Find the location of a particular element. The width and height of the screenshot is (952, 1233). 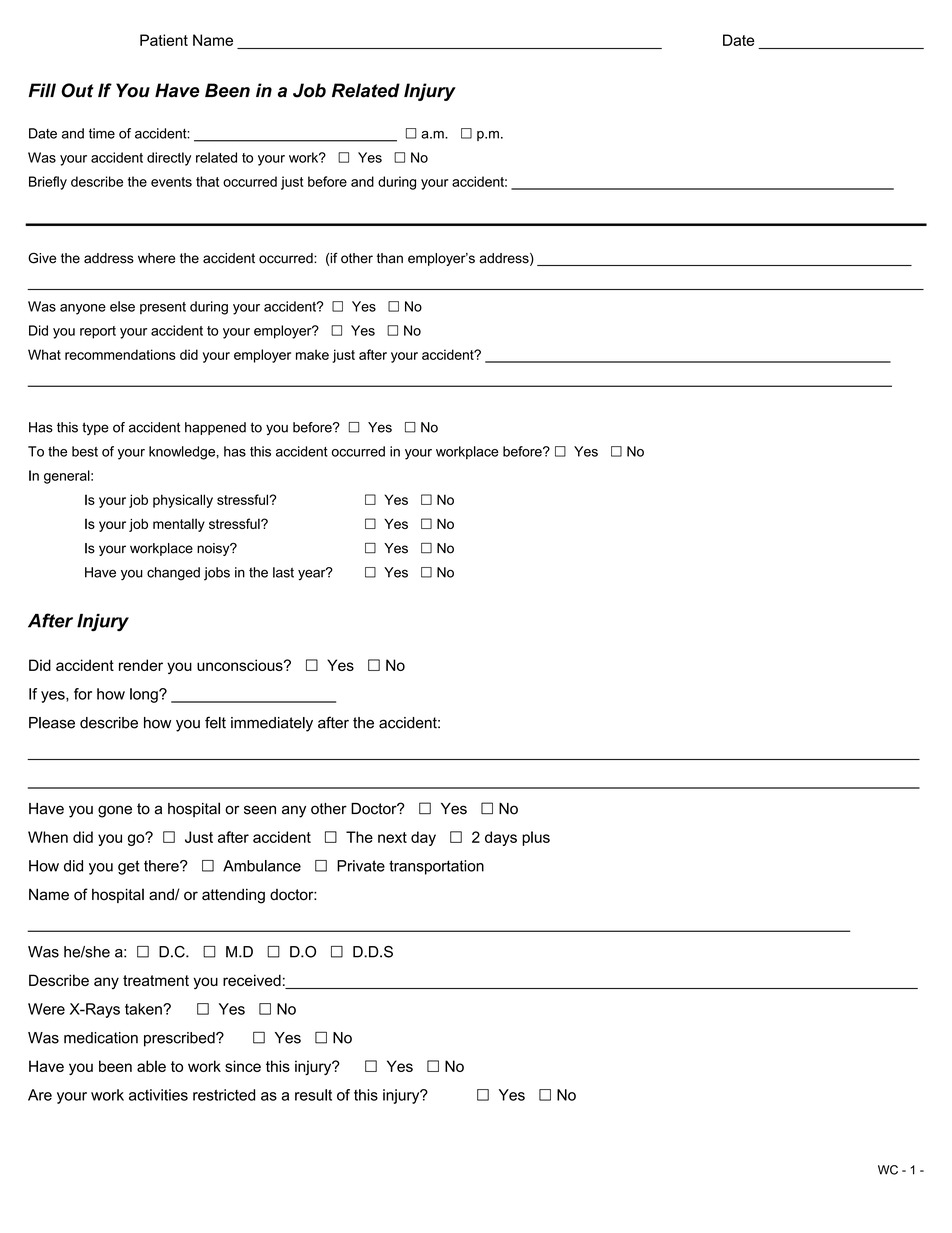

seen is located at coordinates (260, 810).
